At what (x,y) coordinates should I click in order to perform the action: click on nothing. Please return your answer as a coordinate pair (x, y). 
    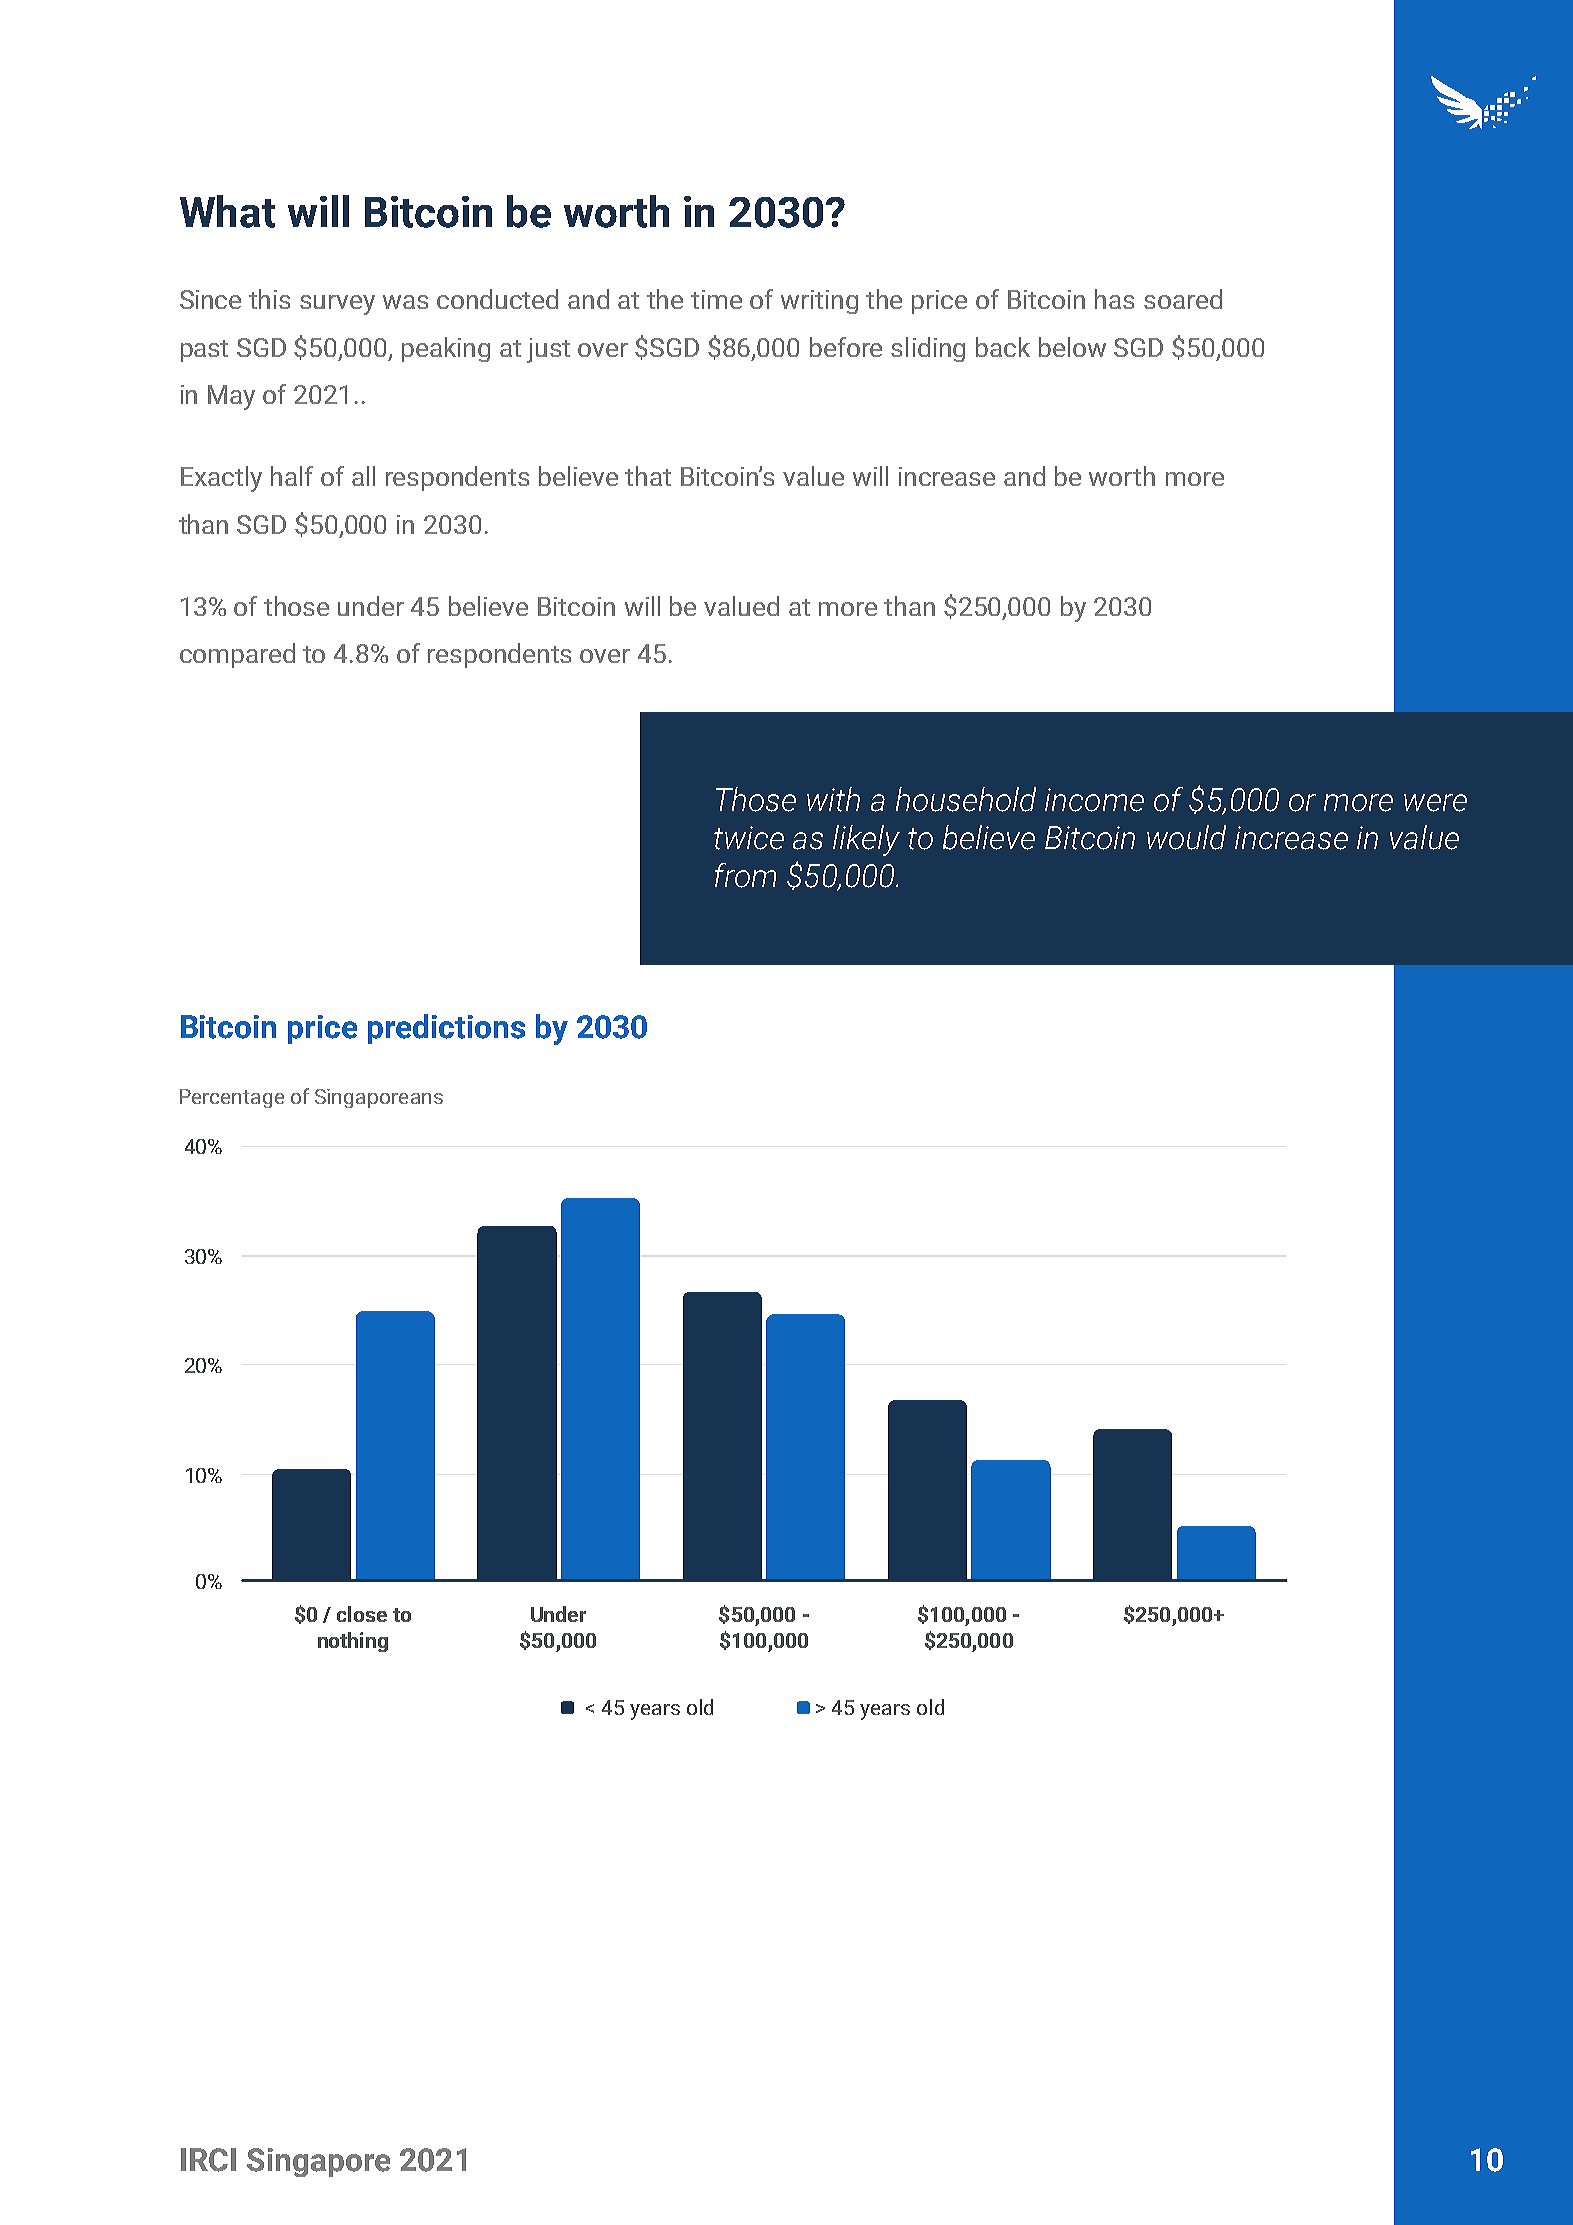
    Looking at the image, I should click on (353, 1642).
